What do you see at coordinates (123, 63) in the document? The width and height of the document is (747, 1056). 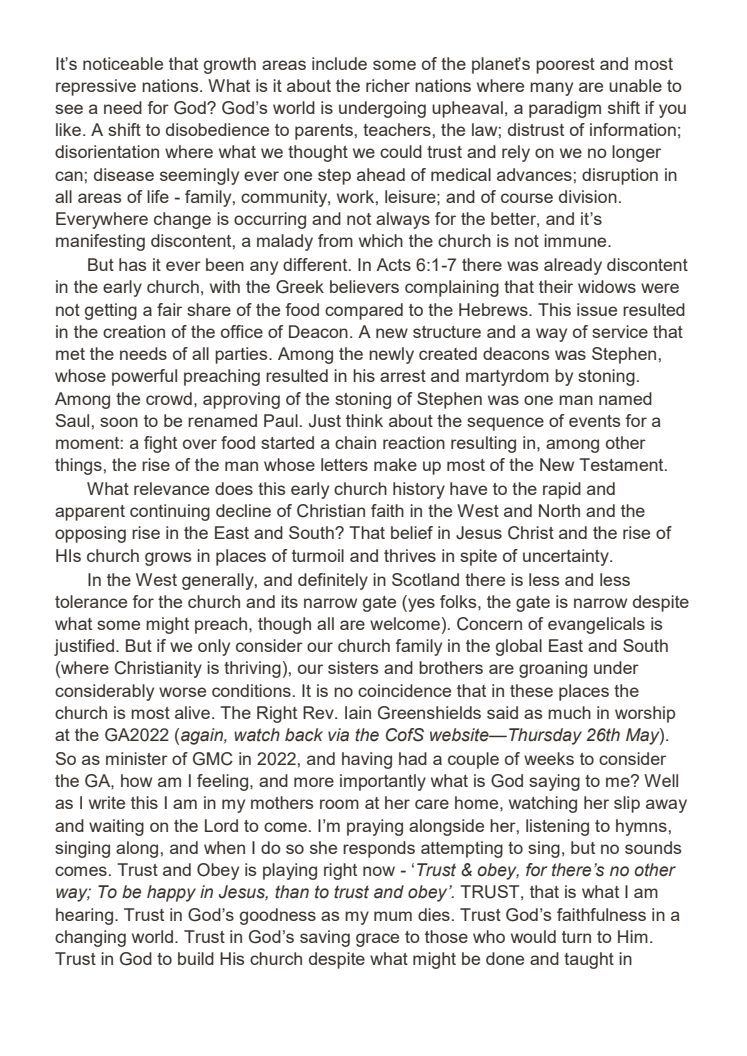 I see `noticeable` at bounding box center [123, 63].
